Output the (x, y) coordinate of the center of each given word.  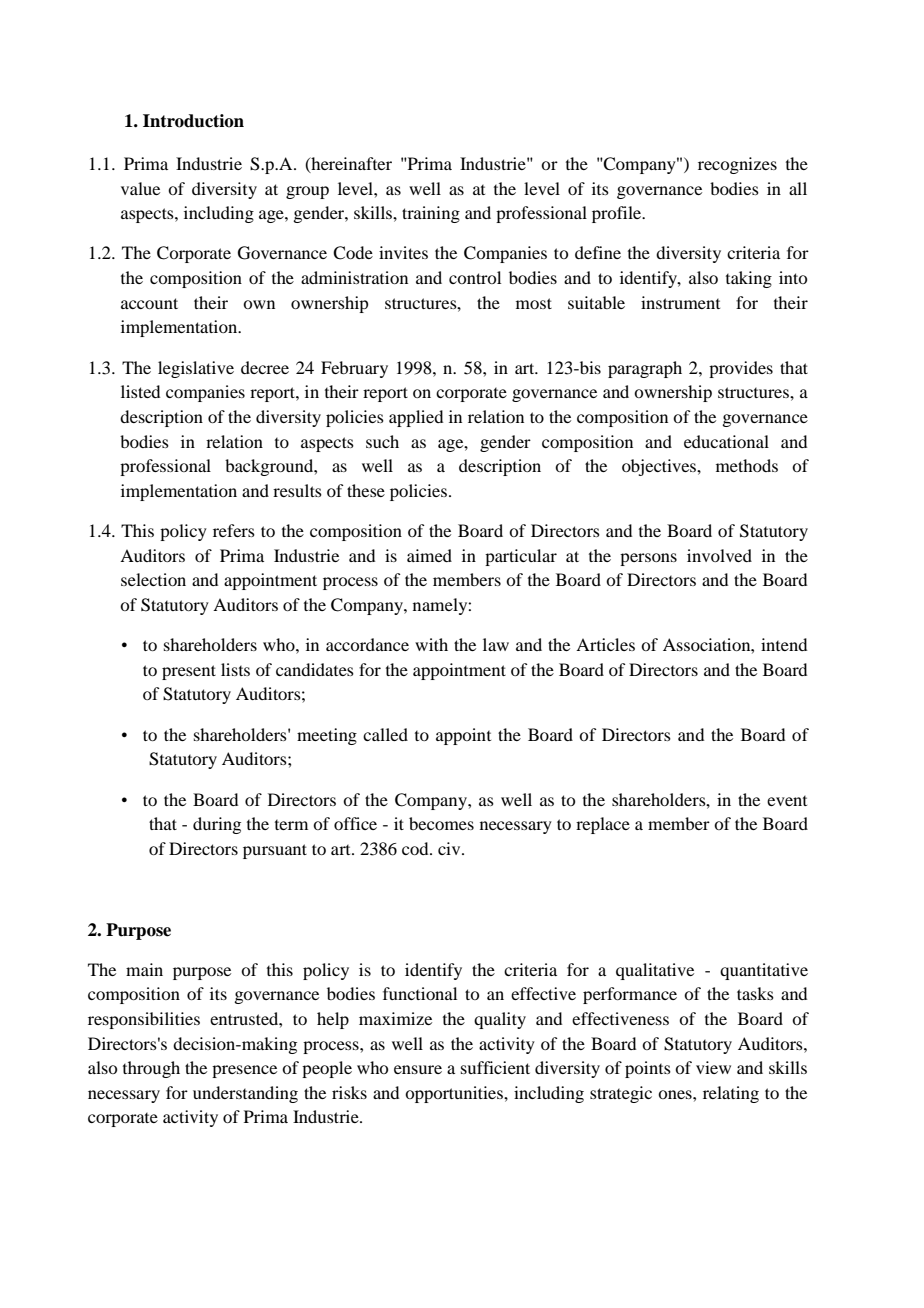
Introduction (193, 121)
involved (719, 555)
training (431, 214)
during (217, 825)
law (496, 644)
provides (741, 369)
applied (416, 418)
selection (153, 579)
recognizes (737, 165)
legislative (196, 369)
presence (244, 1071)
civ (450, 848)
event (787, 801)
